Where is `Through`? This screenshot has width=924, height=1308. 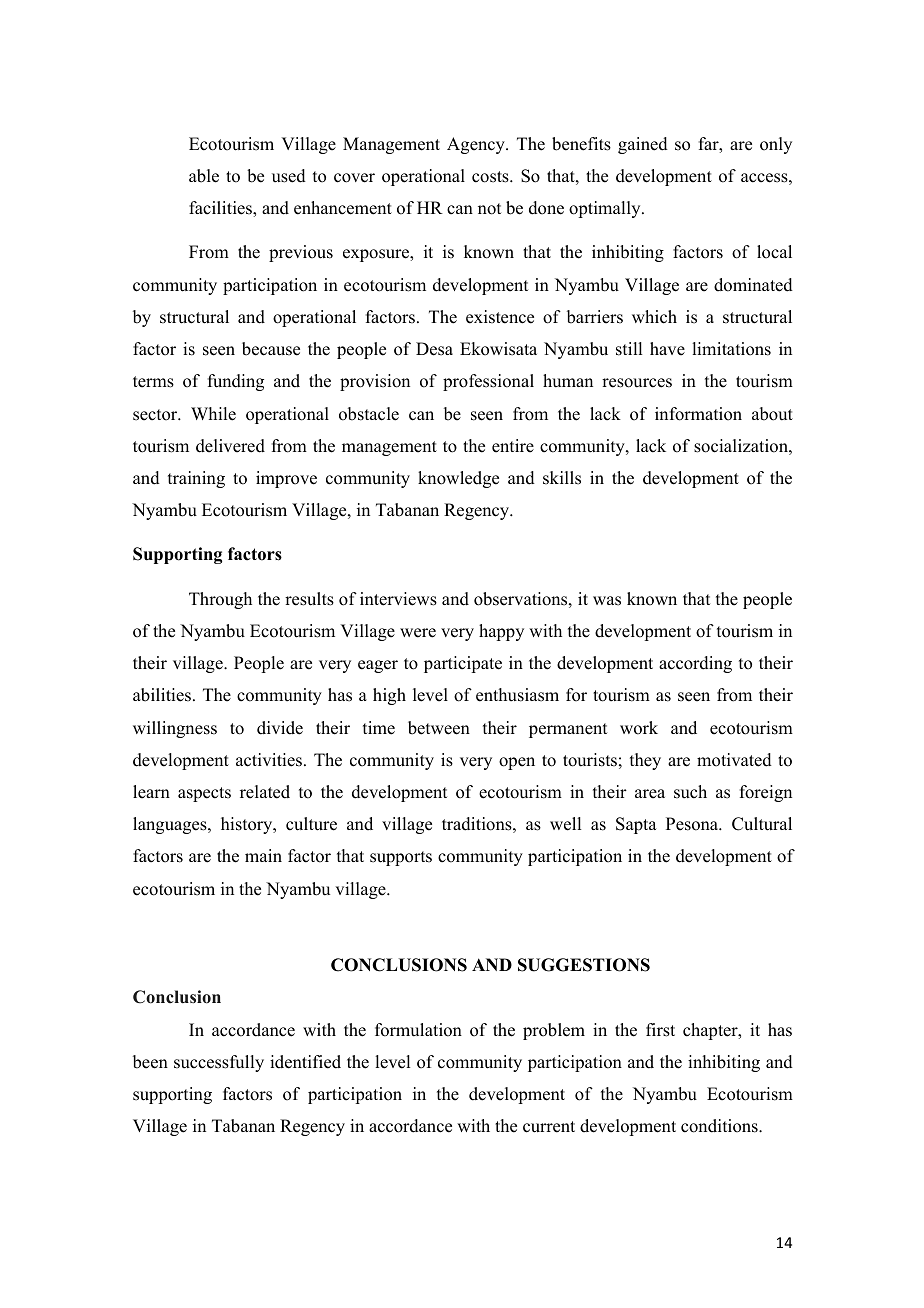
Through is located at coordinates (220, 600).
